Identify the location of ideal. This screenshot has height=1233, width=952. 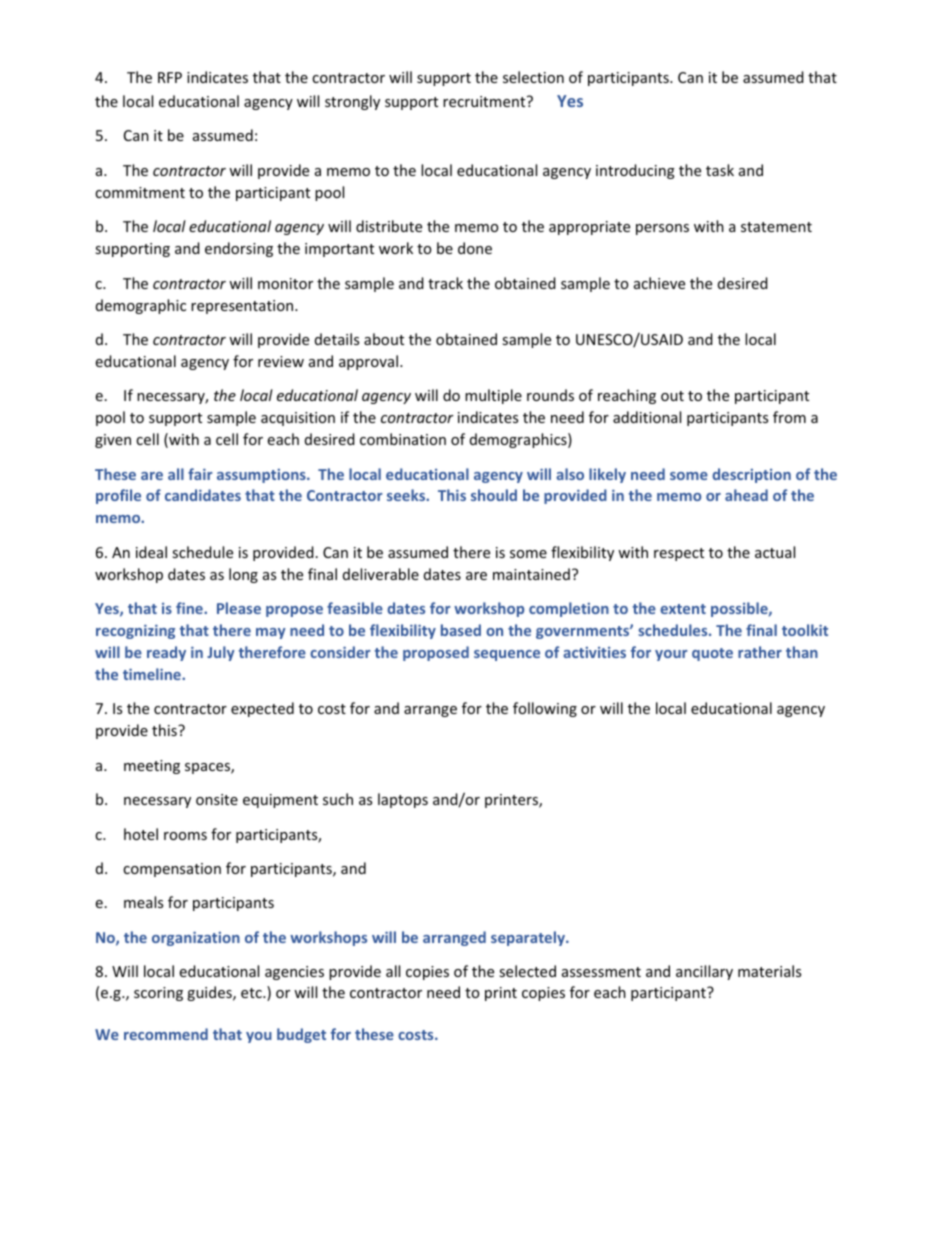
(151, 552).
